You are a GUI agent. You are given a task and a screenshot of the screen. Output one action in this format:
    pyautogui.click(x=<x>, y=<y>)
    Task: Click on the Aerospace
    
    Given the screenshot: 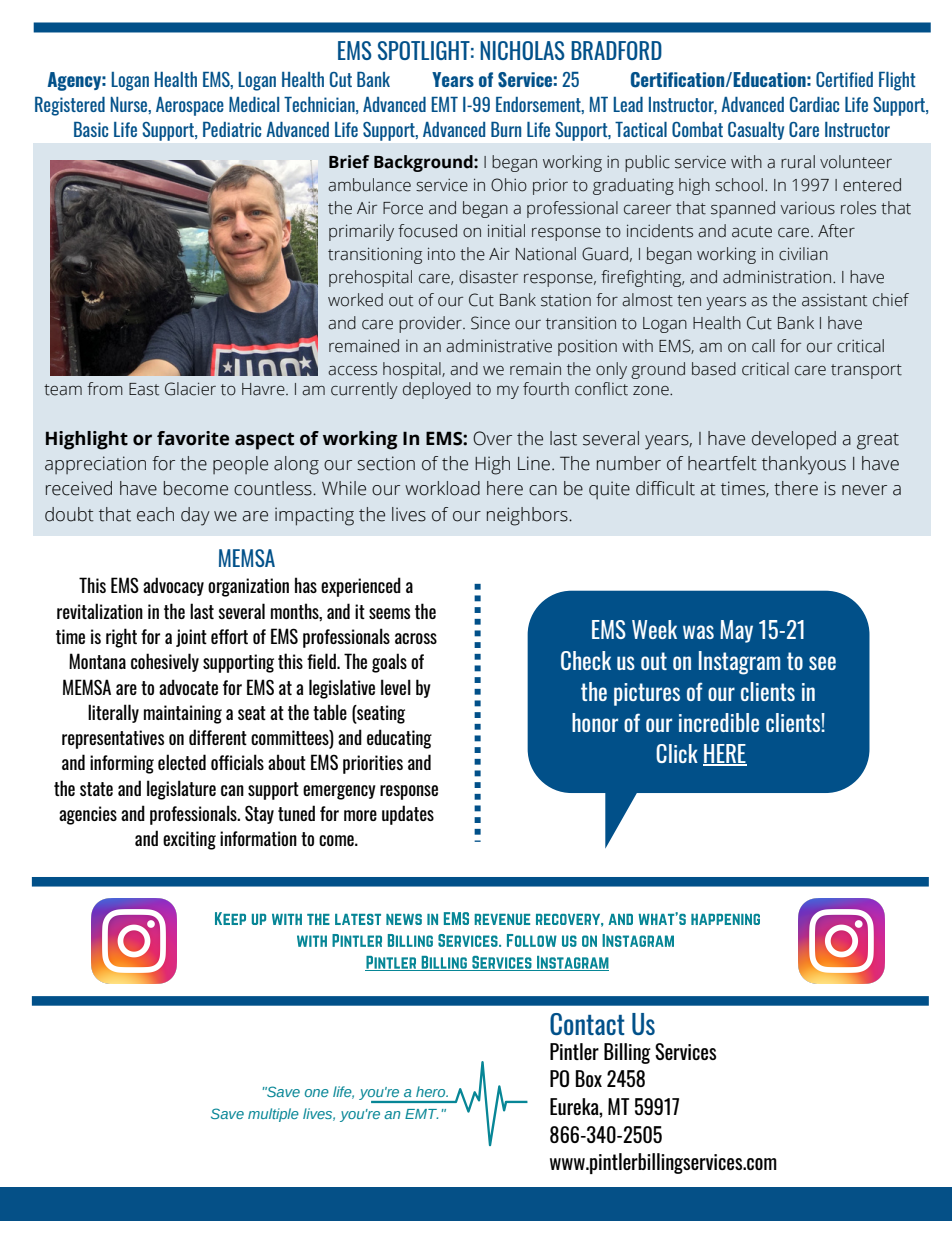 What is the action you would take?
    pyautogui.click(x=190, y=106)
